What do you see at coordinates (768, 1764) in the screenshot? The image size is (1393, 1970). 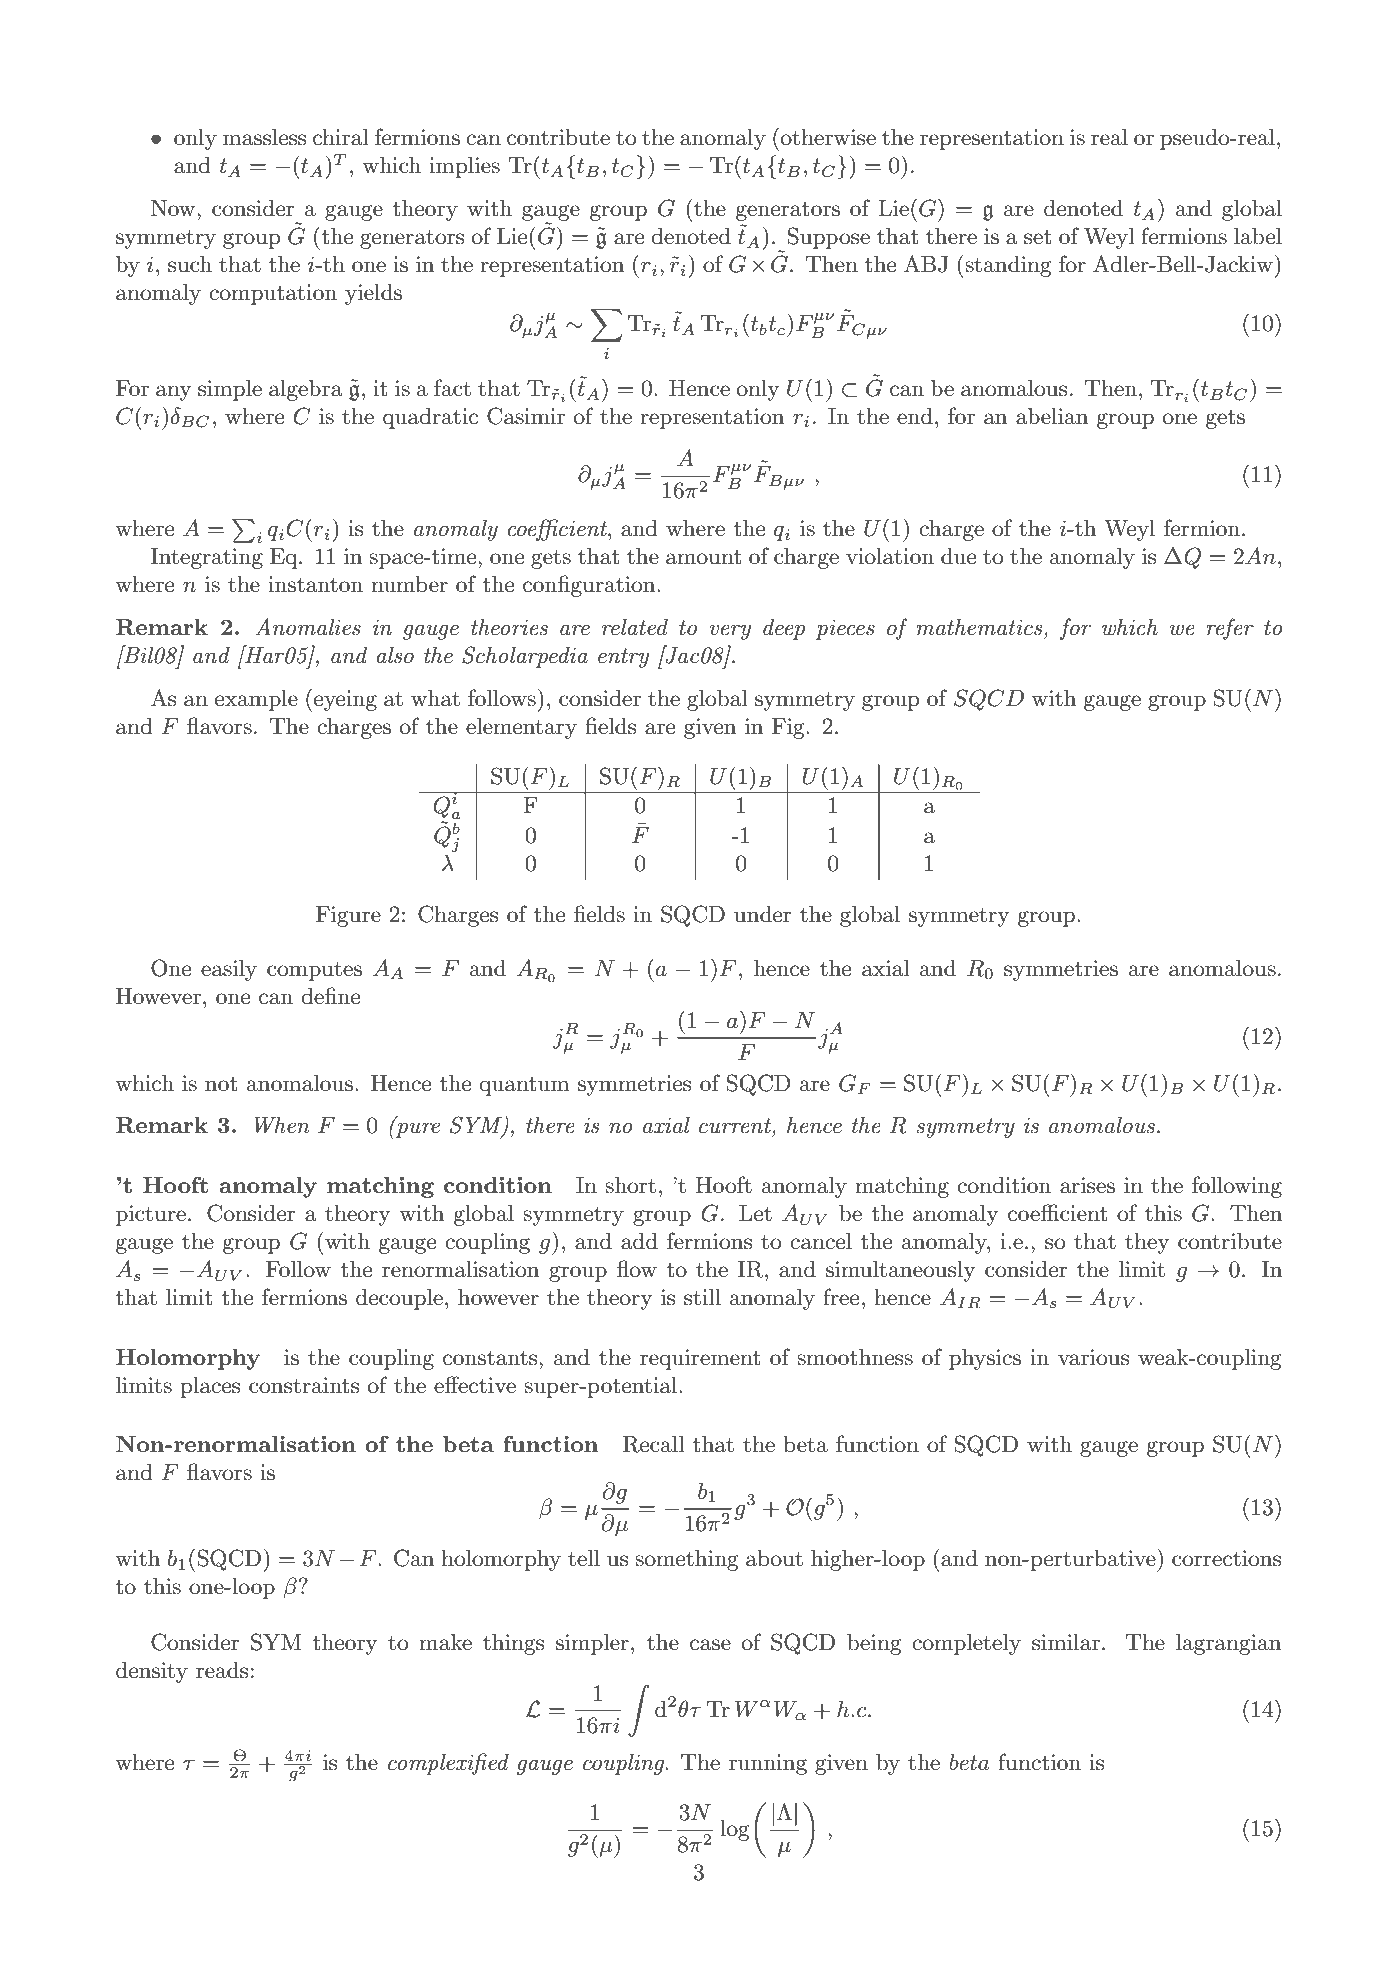 I see `running` at bounding box center [768, 1764].
